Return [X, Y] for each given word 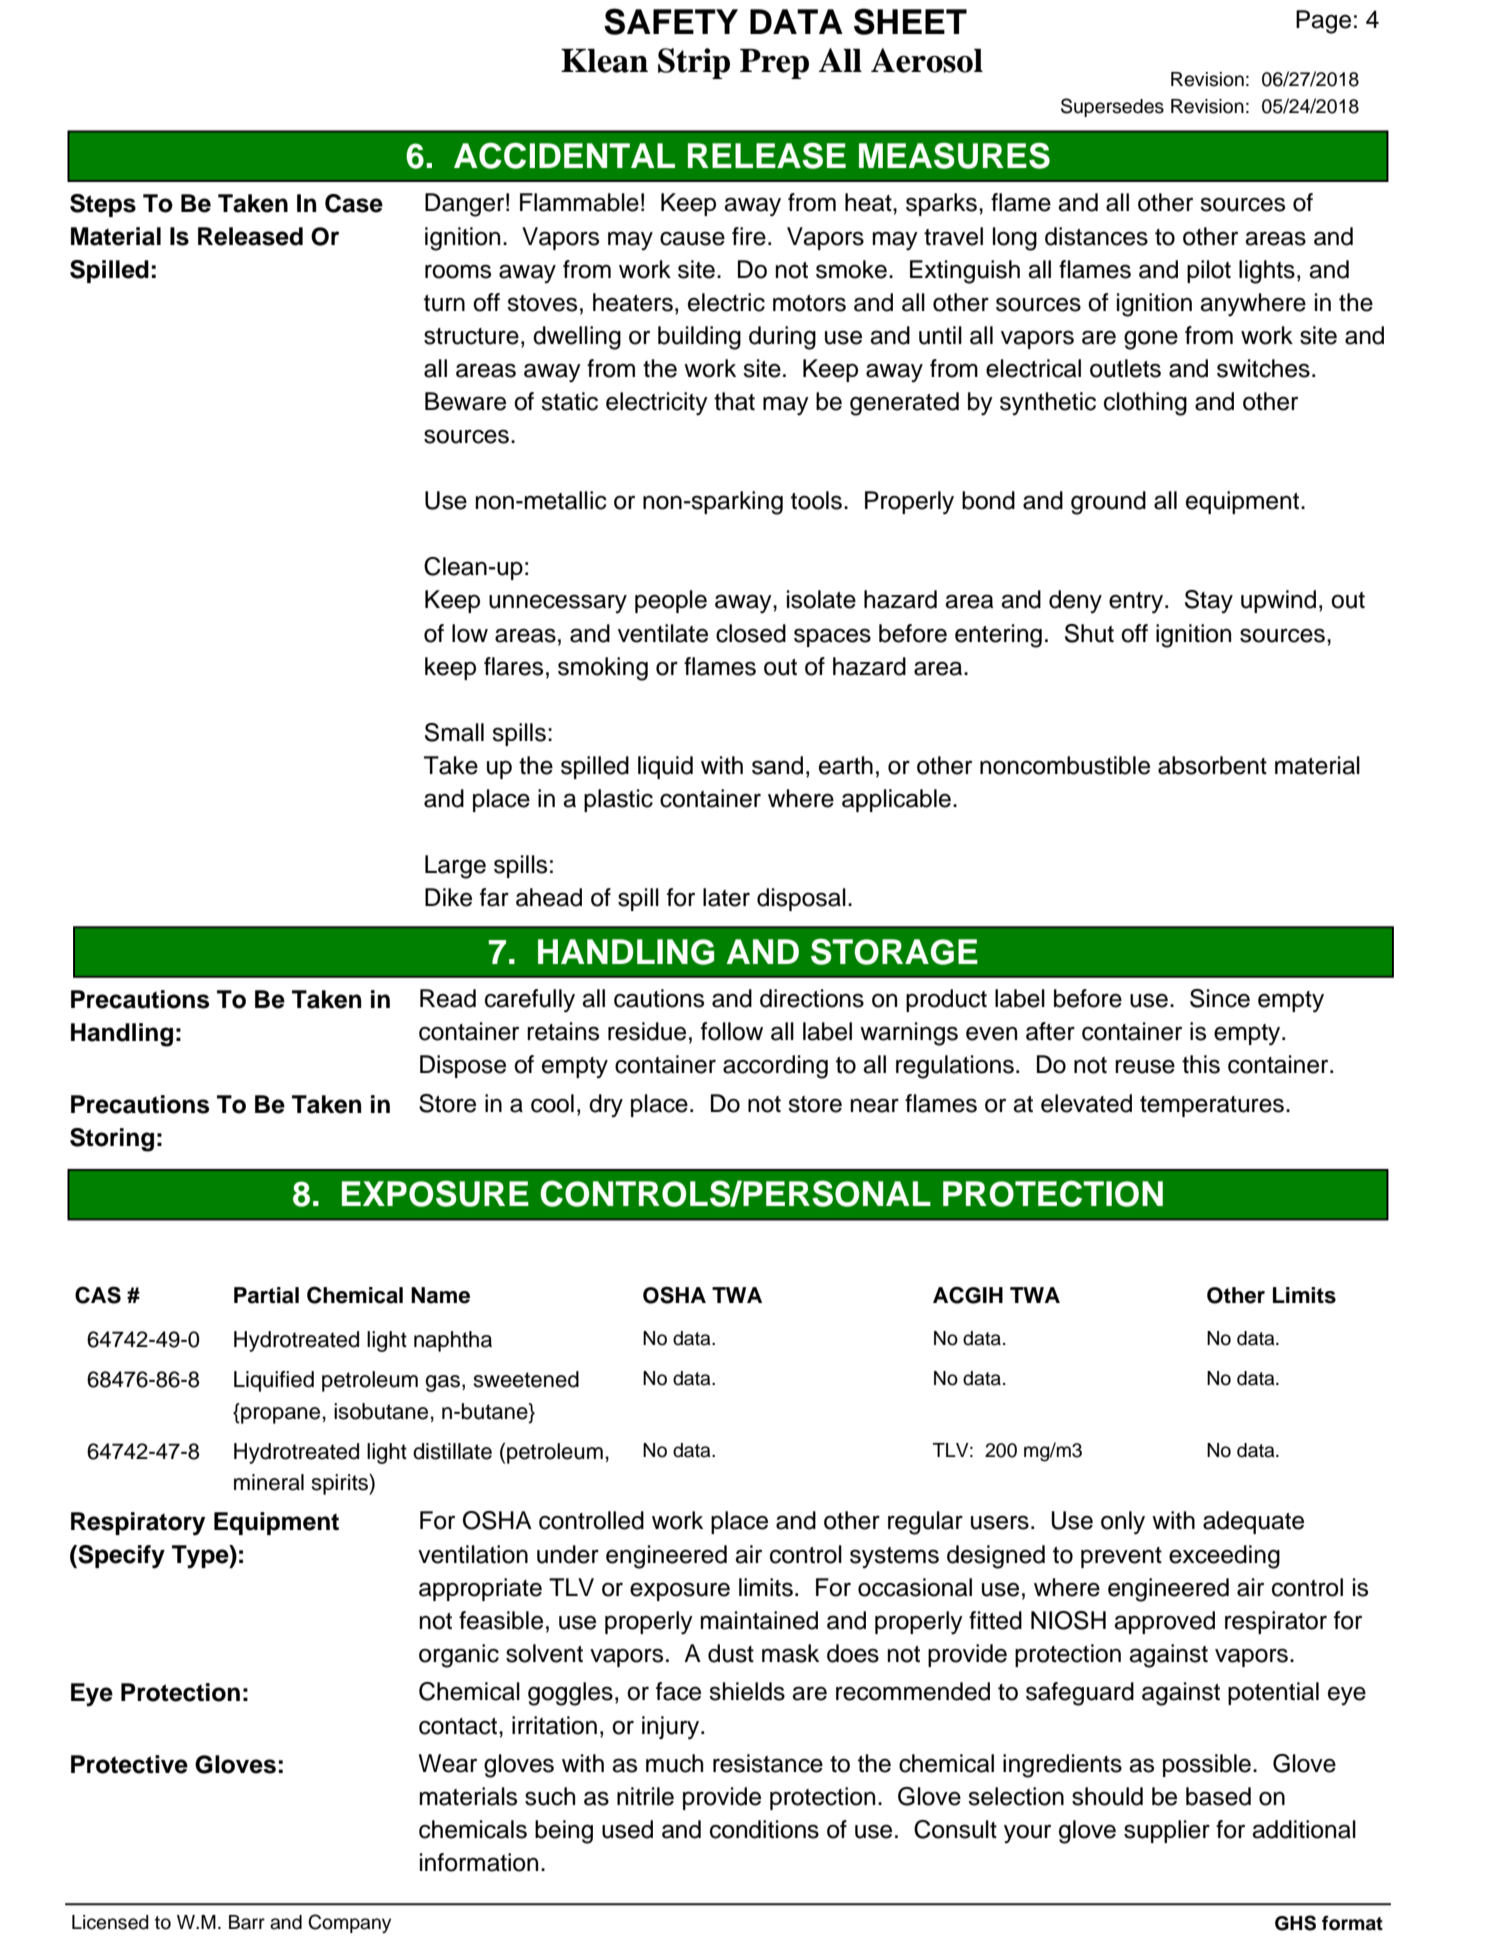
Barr [247, 1922]
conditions [764, 1829]
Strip [694, 63]
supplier [1167, 1831]
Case [354, 203]
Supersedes [1112, 107]
